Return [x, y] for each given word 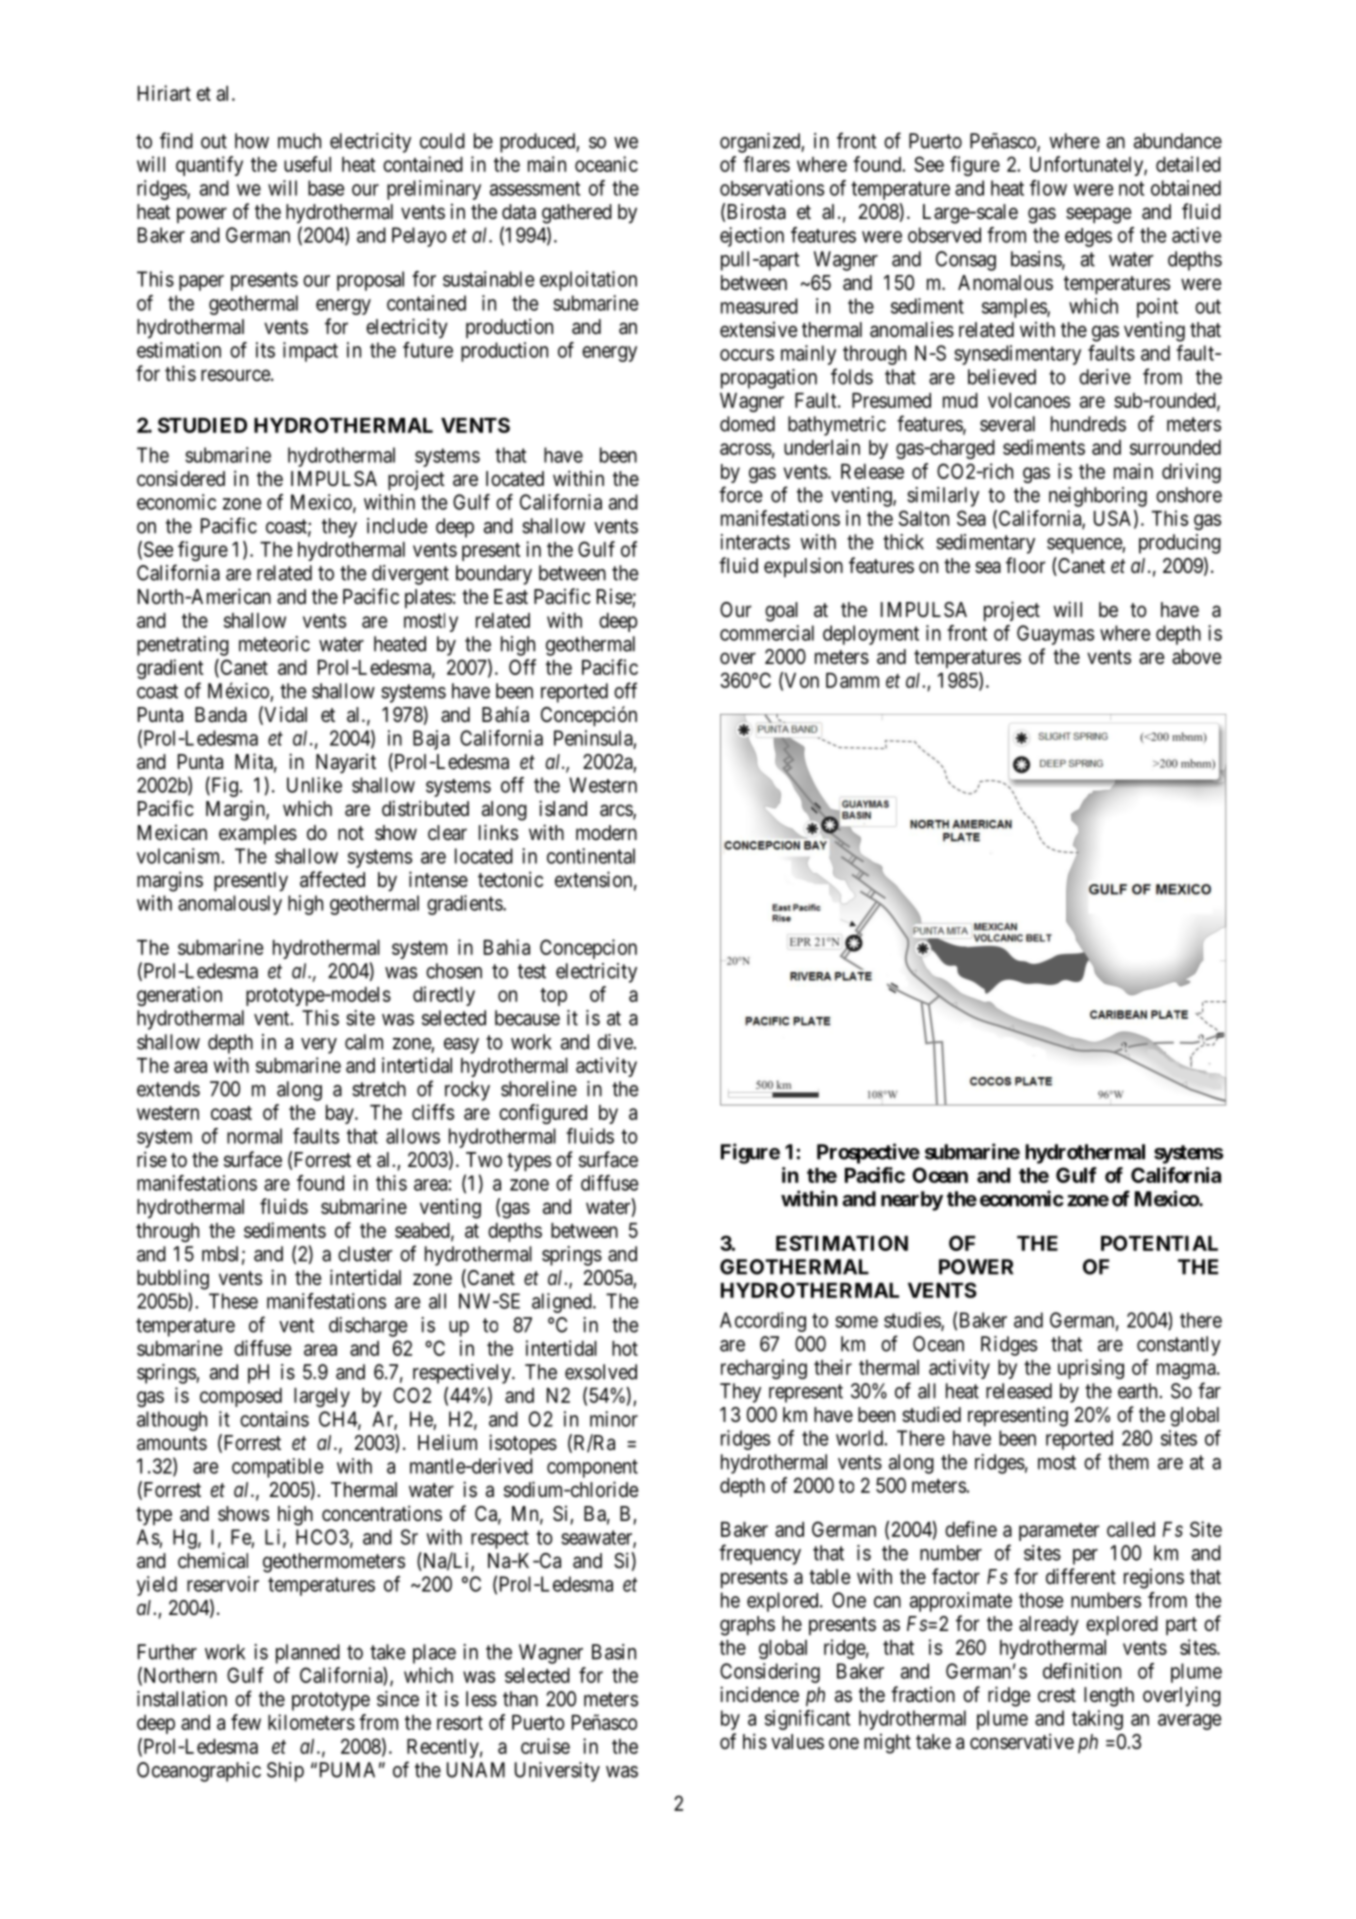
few [246, 1722]
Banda [221, 715]
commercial [767, 633]
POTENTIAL [1159, 1243]
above [1197, 657]
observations [772, 188]
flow [1048, 188]
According [763, 1322]
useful [307, 164]
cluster [365, 1254]
